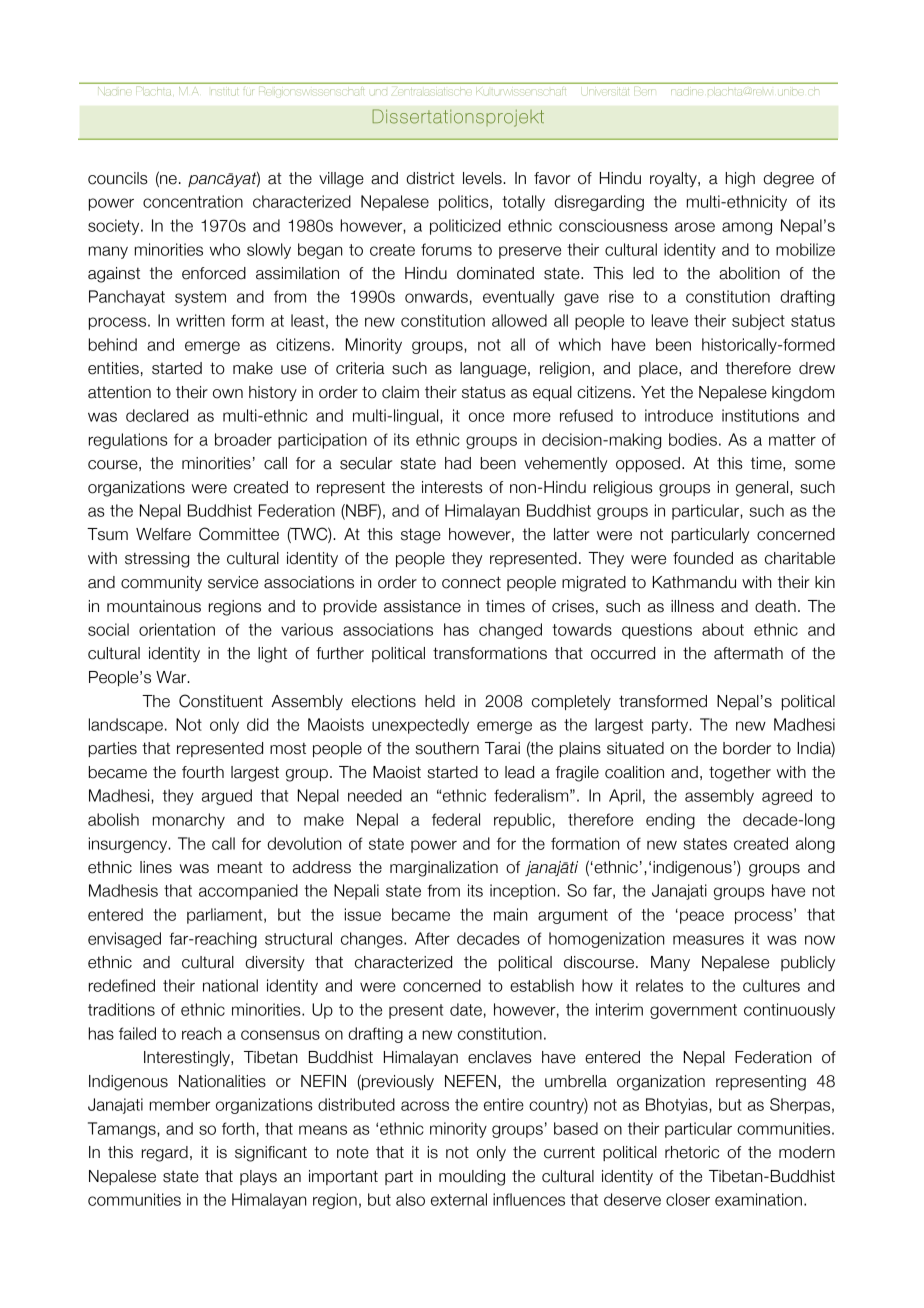 The image size is (924, 1308). I want to click on who, so click(224, 249).
